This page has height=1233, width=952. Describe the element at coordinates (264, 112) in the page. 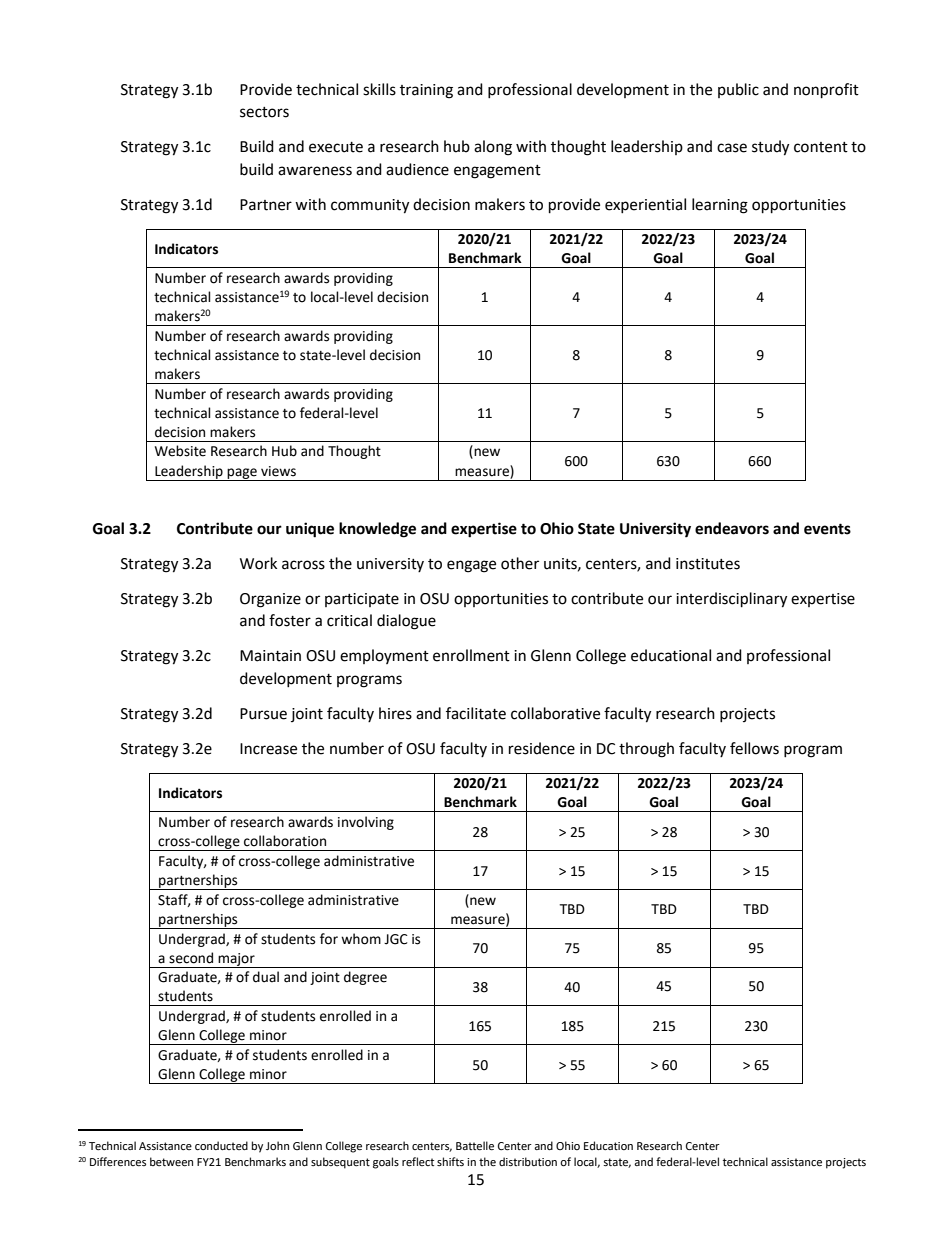

I see `sectors` at that location.
